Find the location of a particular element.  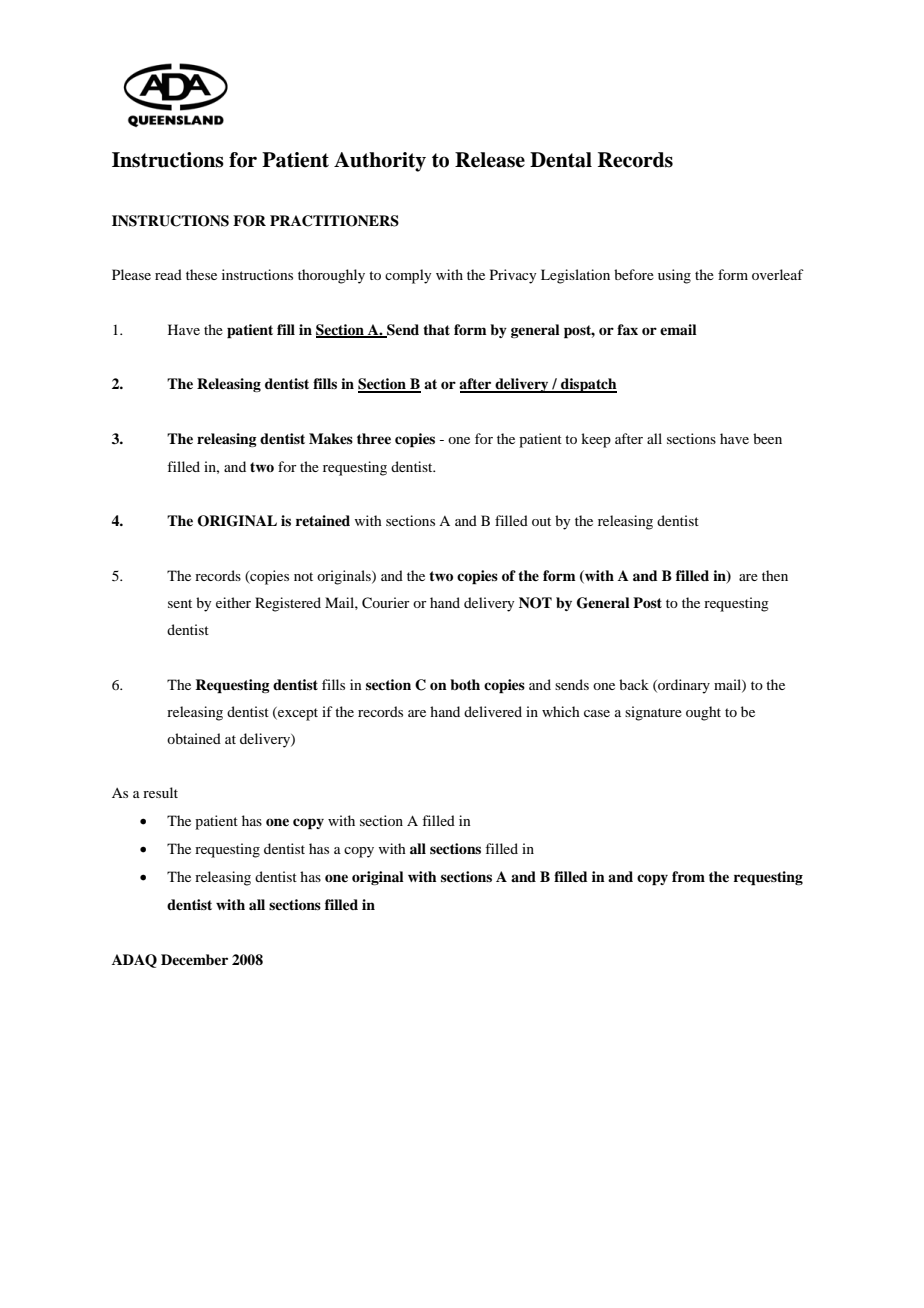

December is located at coordinates (194, 959).
